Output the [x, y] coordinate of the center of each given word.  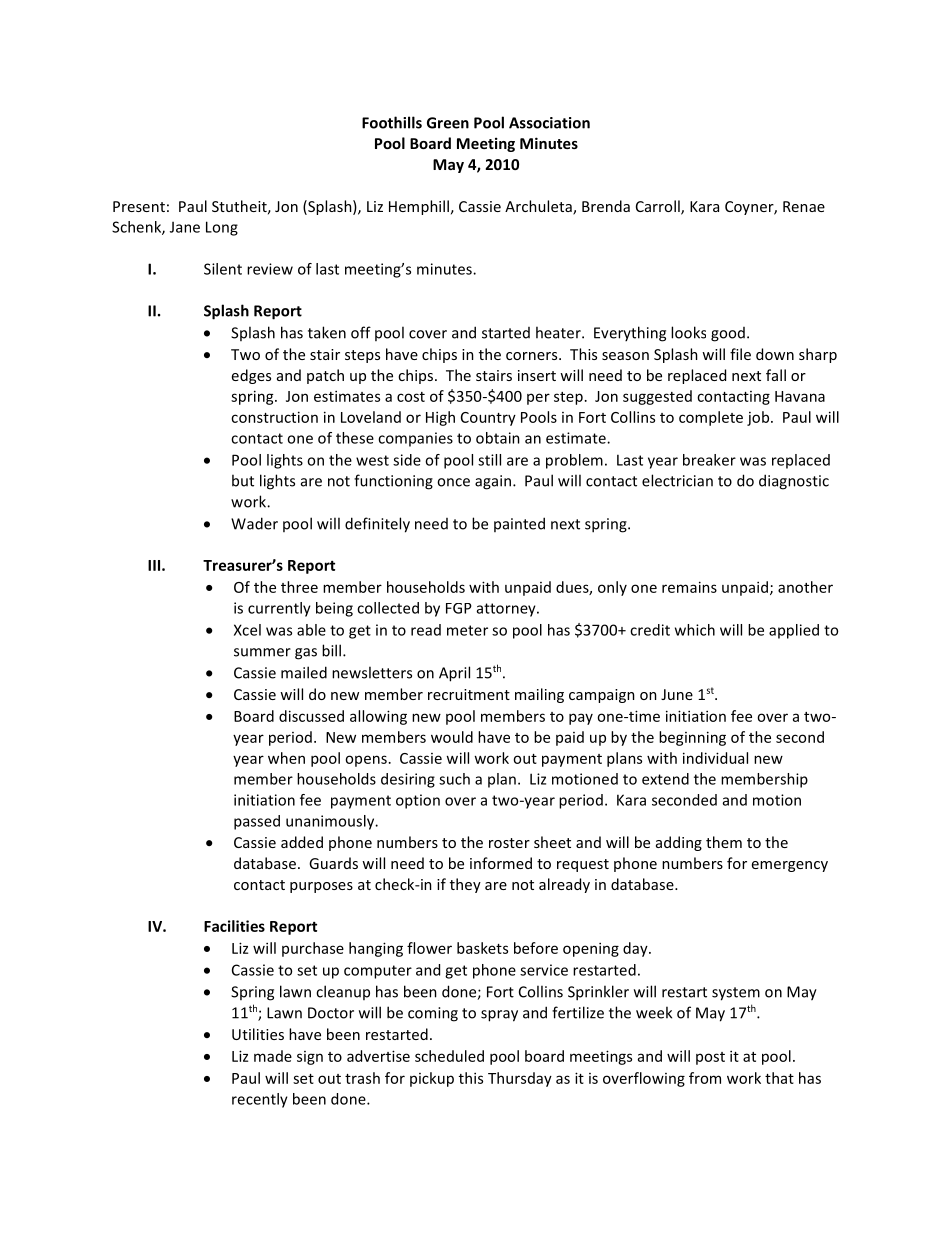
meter [467, 630]
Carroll [659, 207]
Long [222, 228]
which [695, 630]
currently [279, 609]
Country [488, 419]
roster [509, 843]
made [273, 1056]
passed [257, 822]
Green [448, 123]
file [740, 354]
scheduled [449, 1056]
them [724, 842]
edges [251, 376]
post [710, 1058]
